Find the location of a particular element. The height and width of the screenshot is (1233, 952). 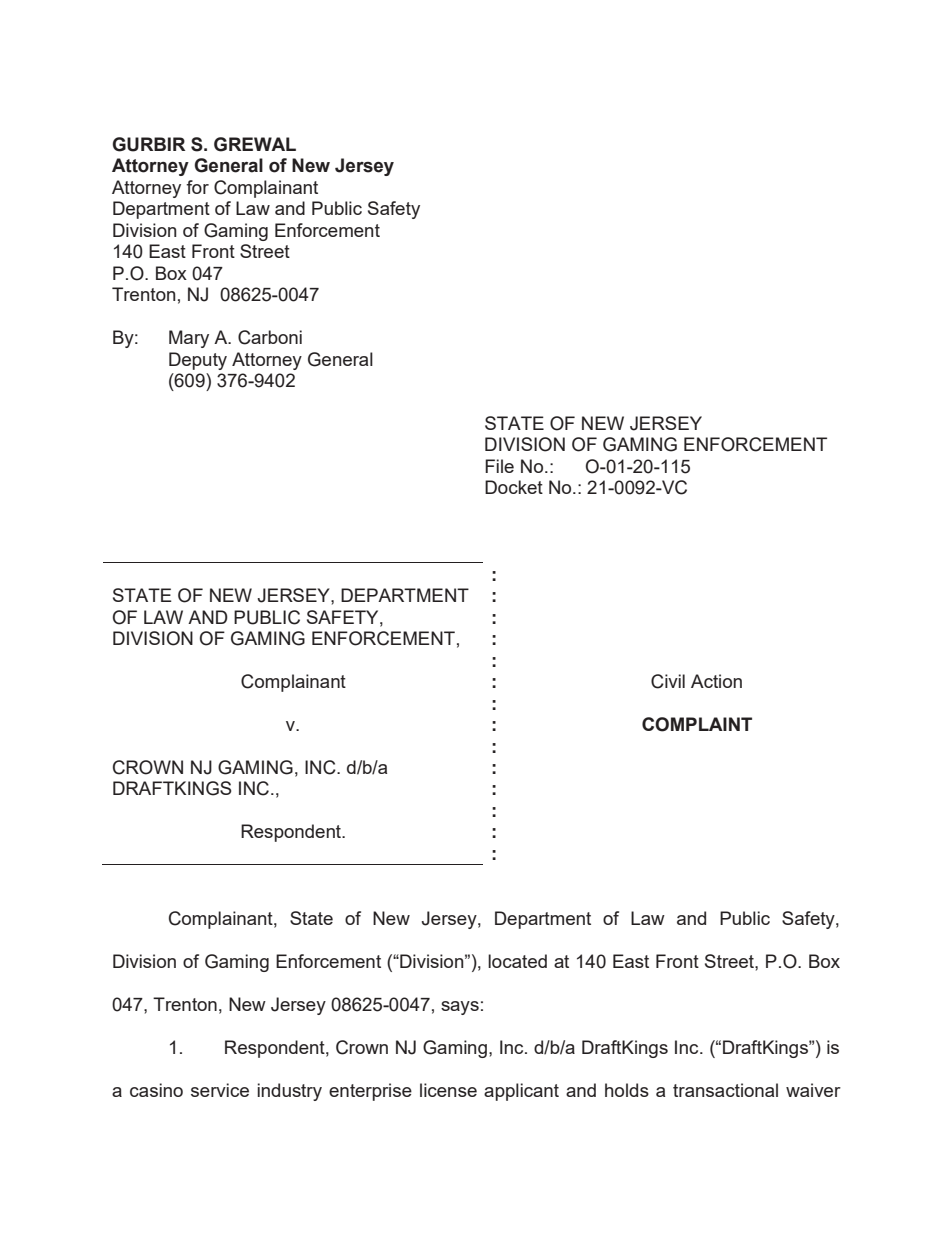

license is located at coordinates (448, 1090).
